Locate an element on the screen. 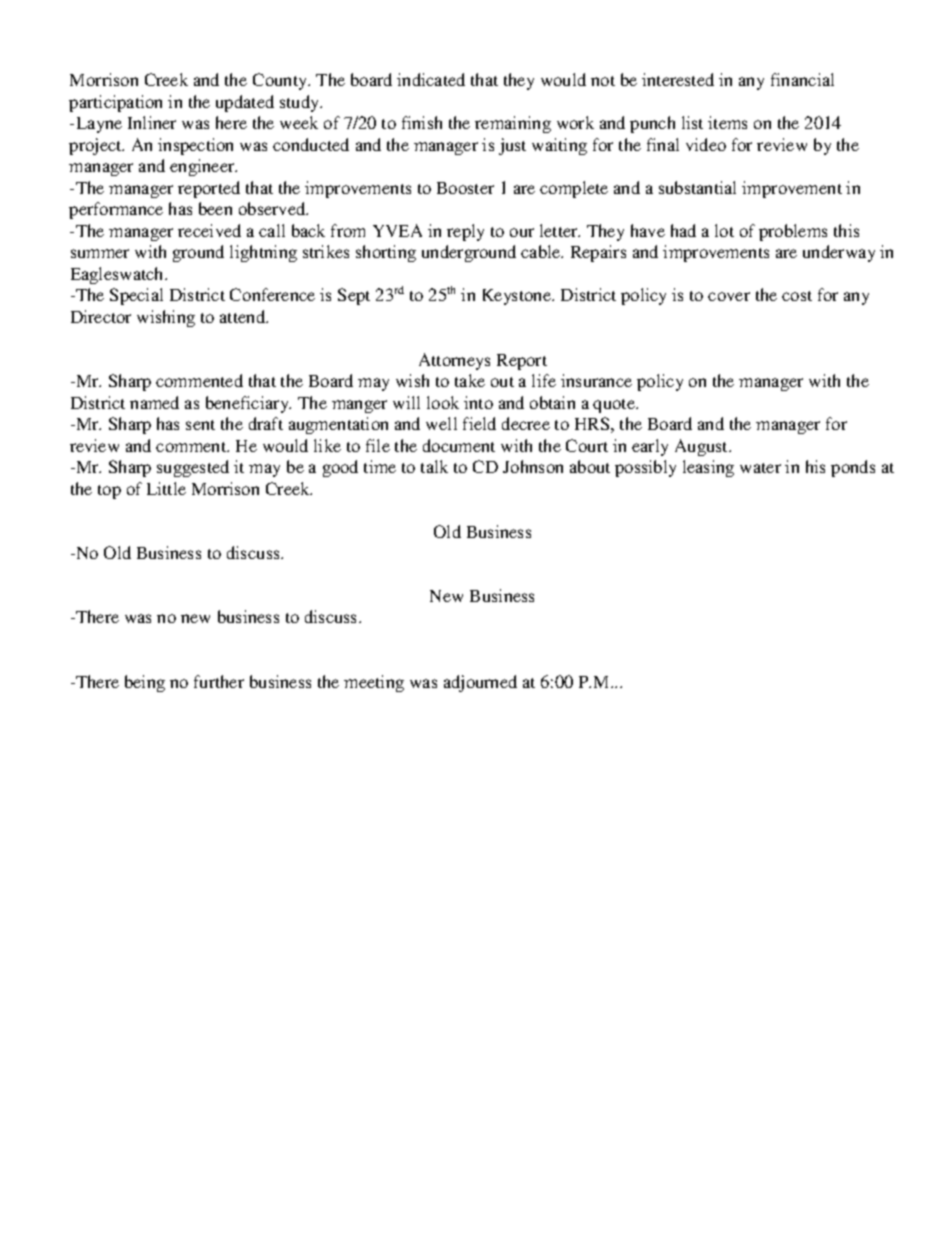 This screenshot has width=952, height=1233. financial is located at coordinates (802, 79).
